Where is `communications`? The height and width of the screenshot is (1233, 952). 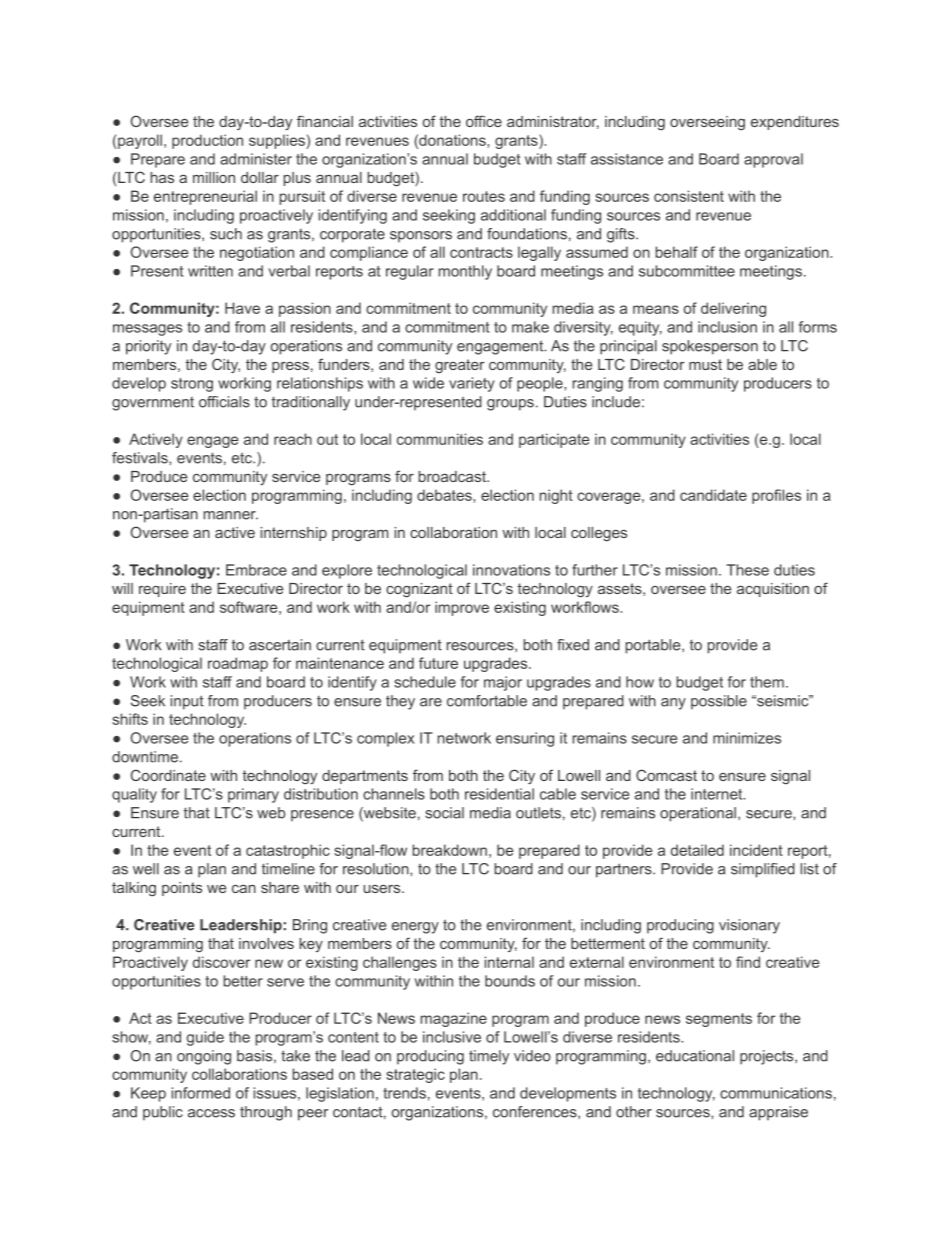
communications is located at coordinates (776, 1093).
